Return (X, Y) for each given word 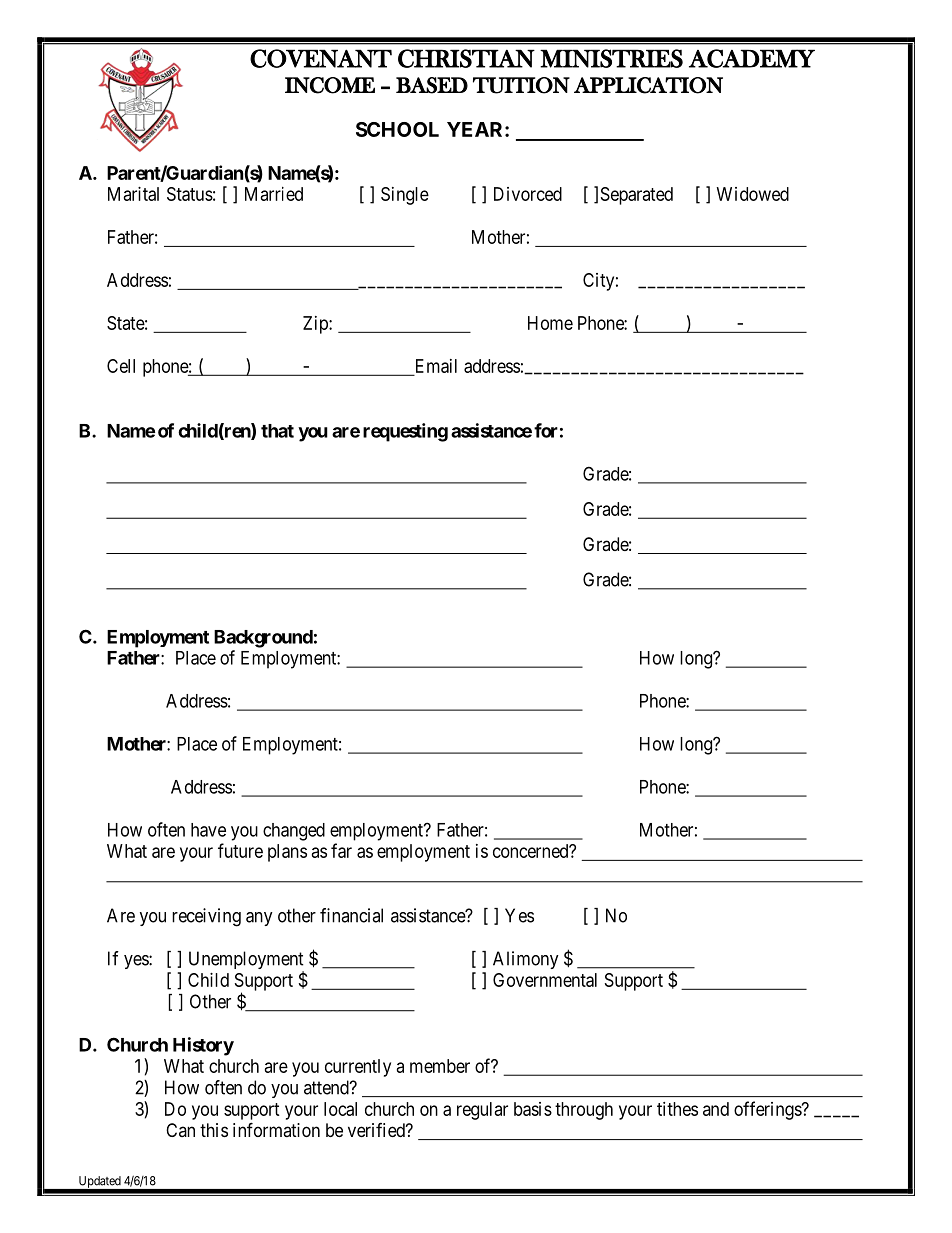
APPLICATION (648, 85)
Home (550, 323)
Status (190, 194)
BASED (432, 85)
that (277, 431)
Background (263, 639)
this (214, 1130)
